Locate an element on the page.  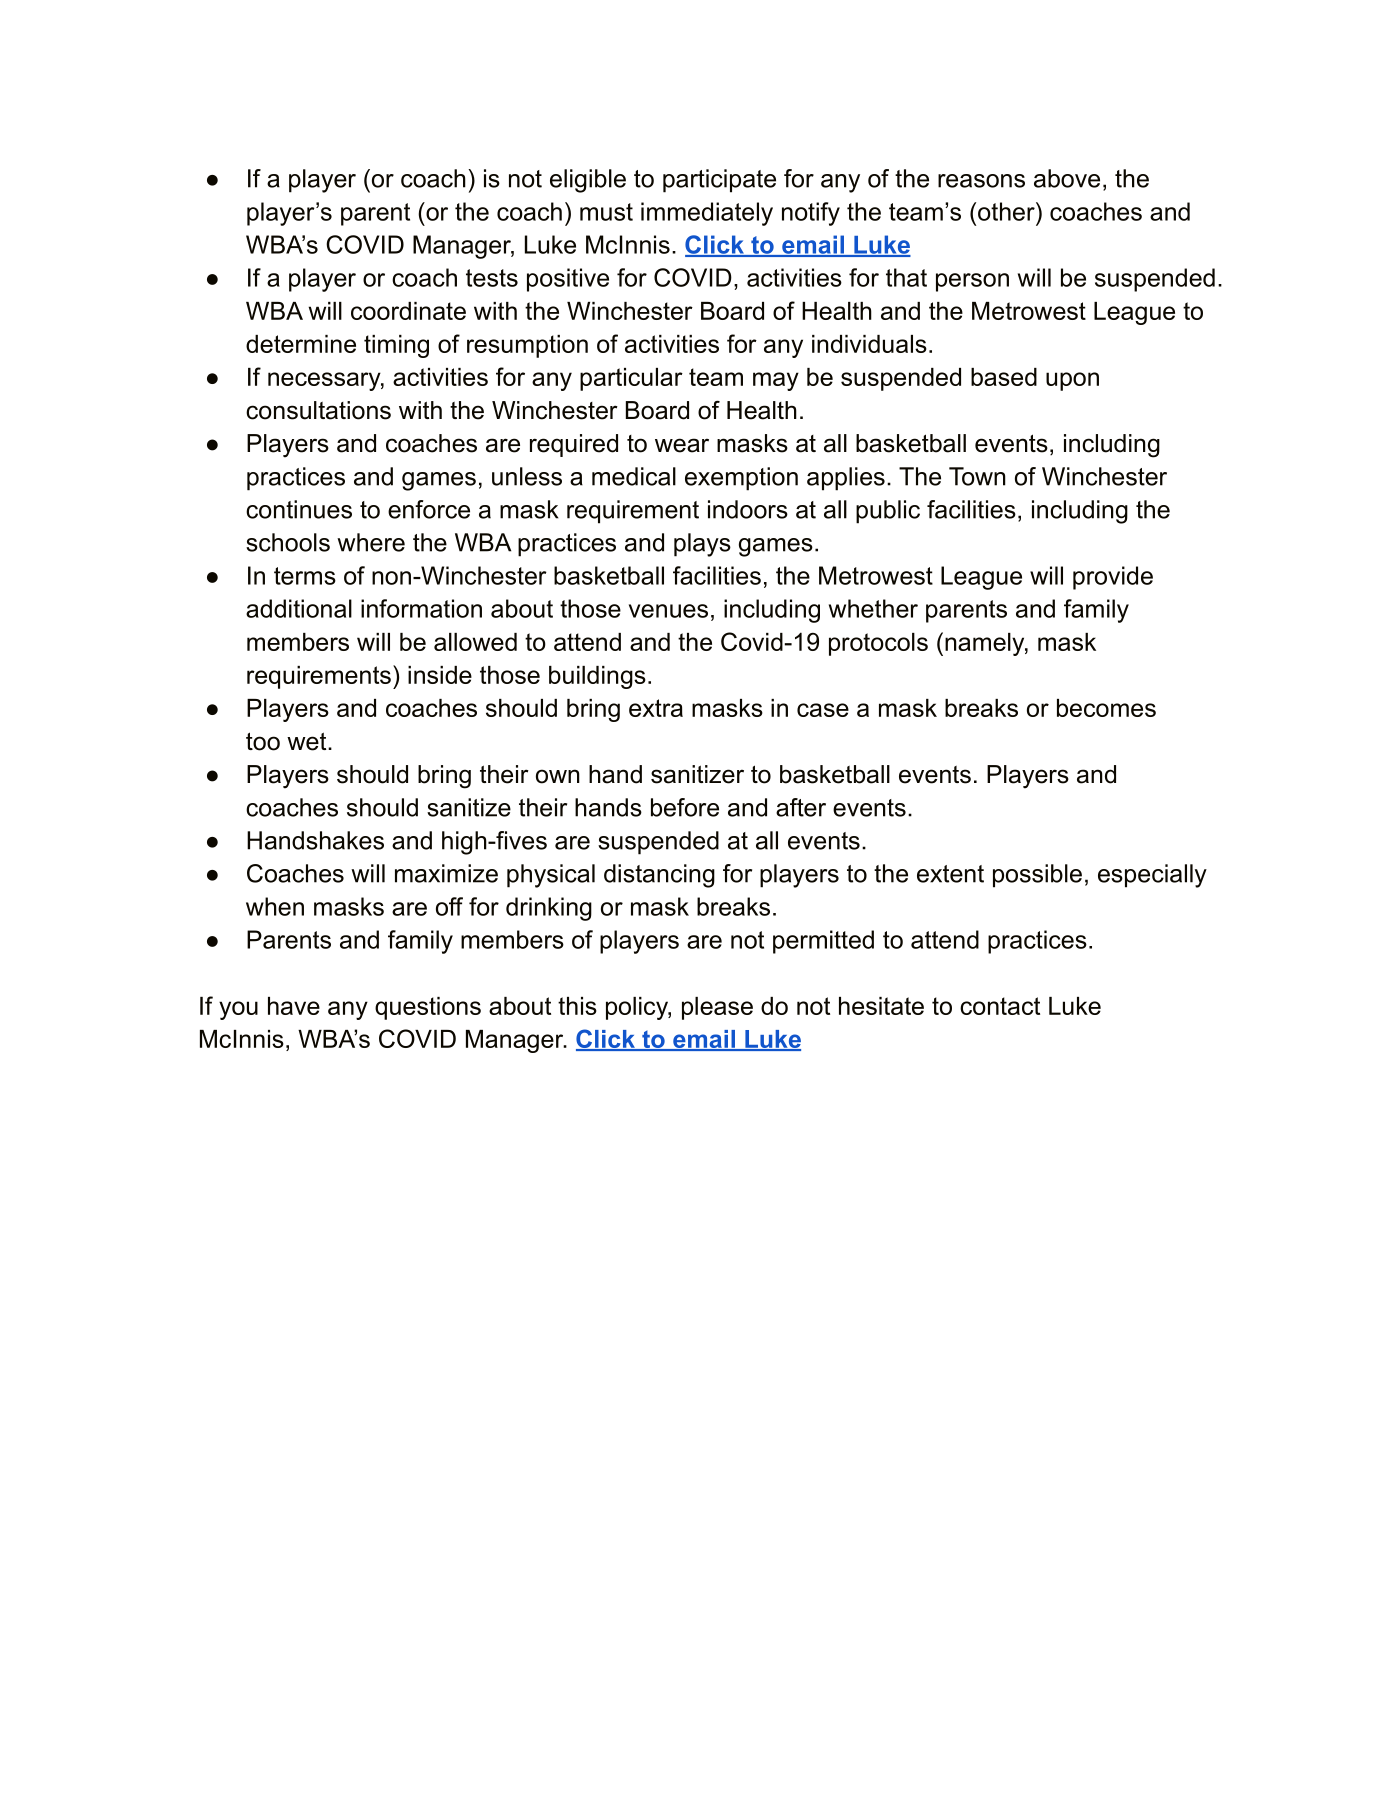
venues is located at coordinates (668, 611).
